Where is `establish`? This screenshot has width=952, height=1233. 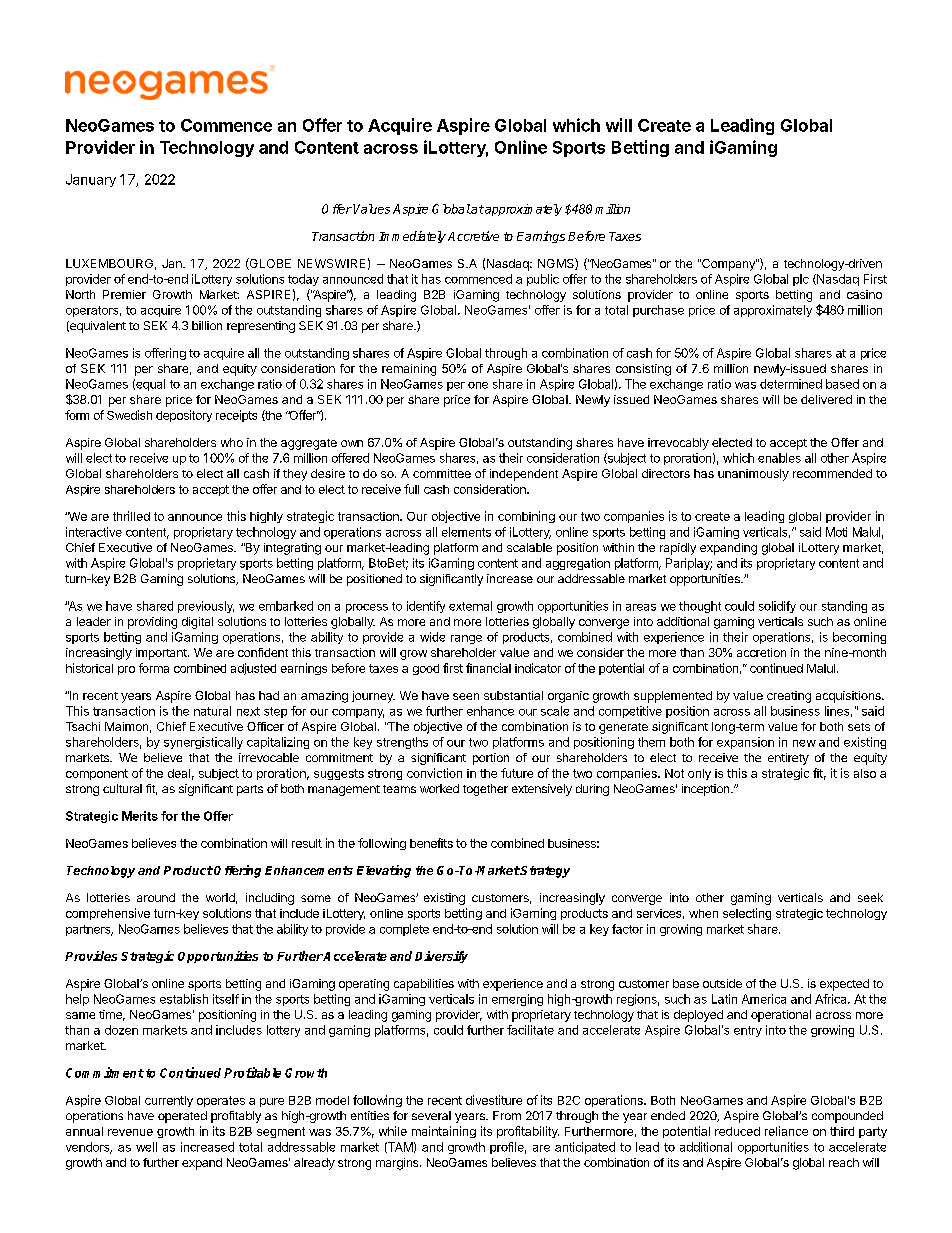
establish is located at coordinates (184, 999).
